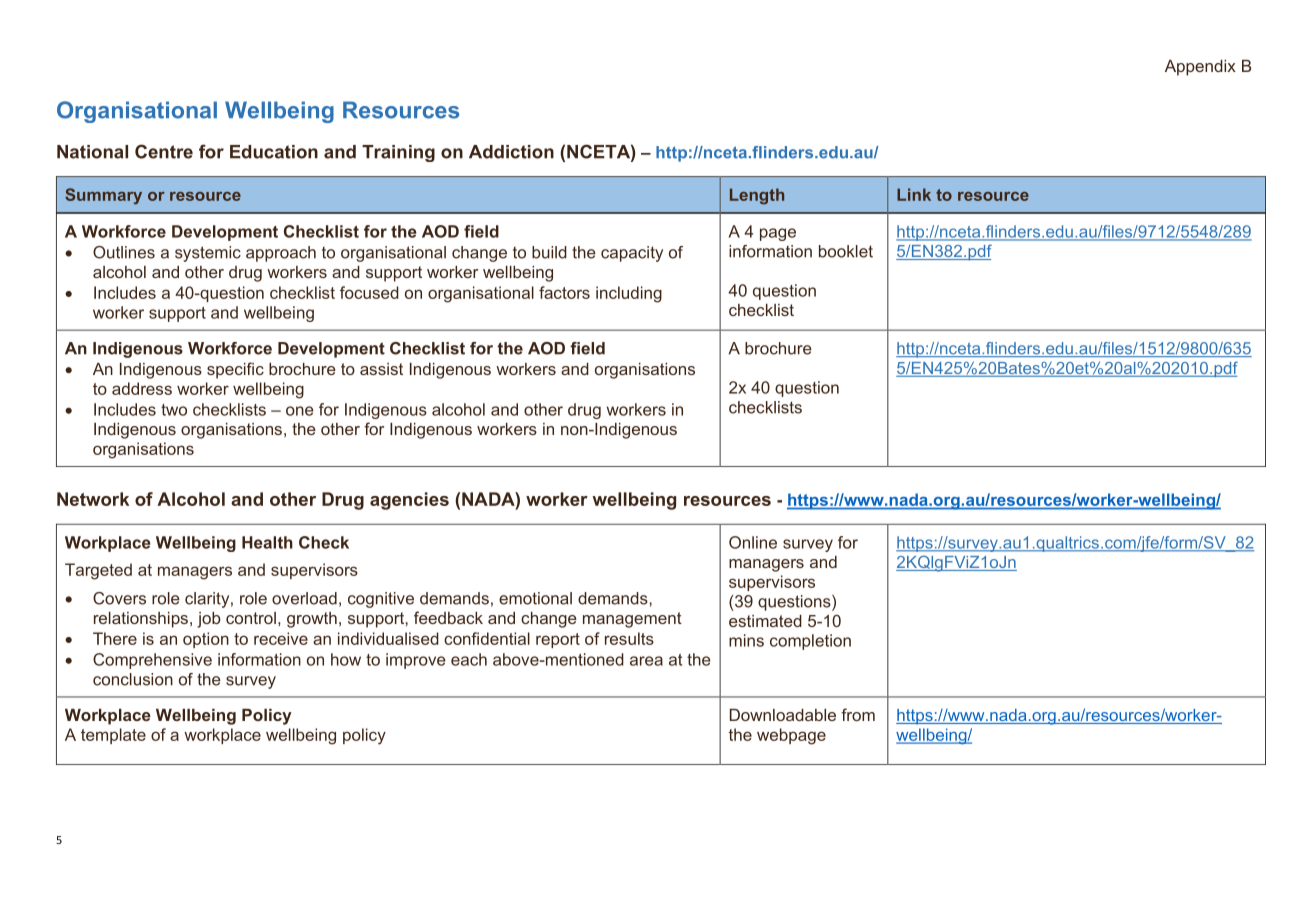 This page has width=1308, height=924. I want to click on booklet, so click(846, 251).
